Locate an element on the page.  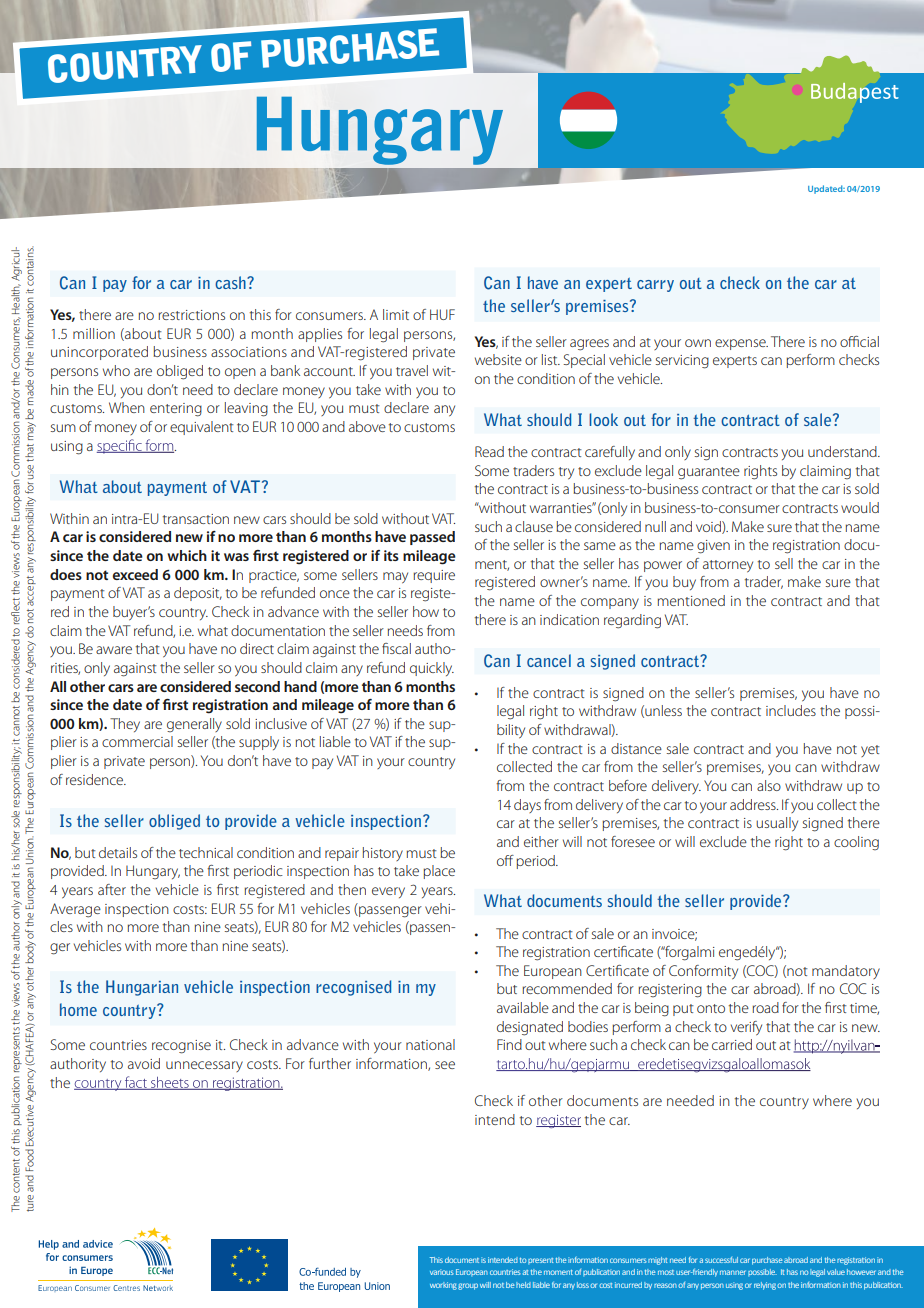
sheets is located at coordinates (170, 1083).
